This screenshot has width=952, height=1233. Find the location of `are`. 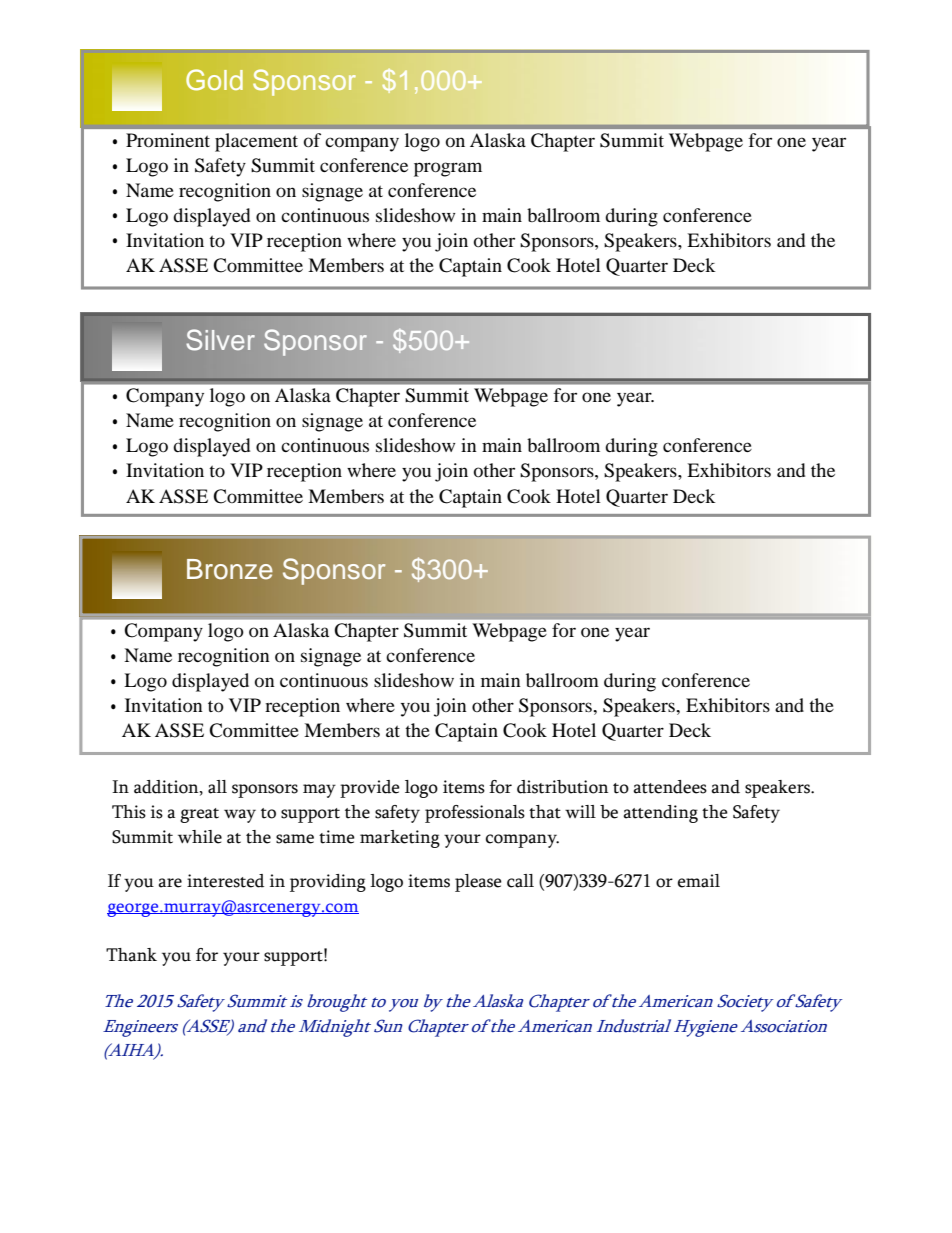

are is located at coordinates (170, 883).
